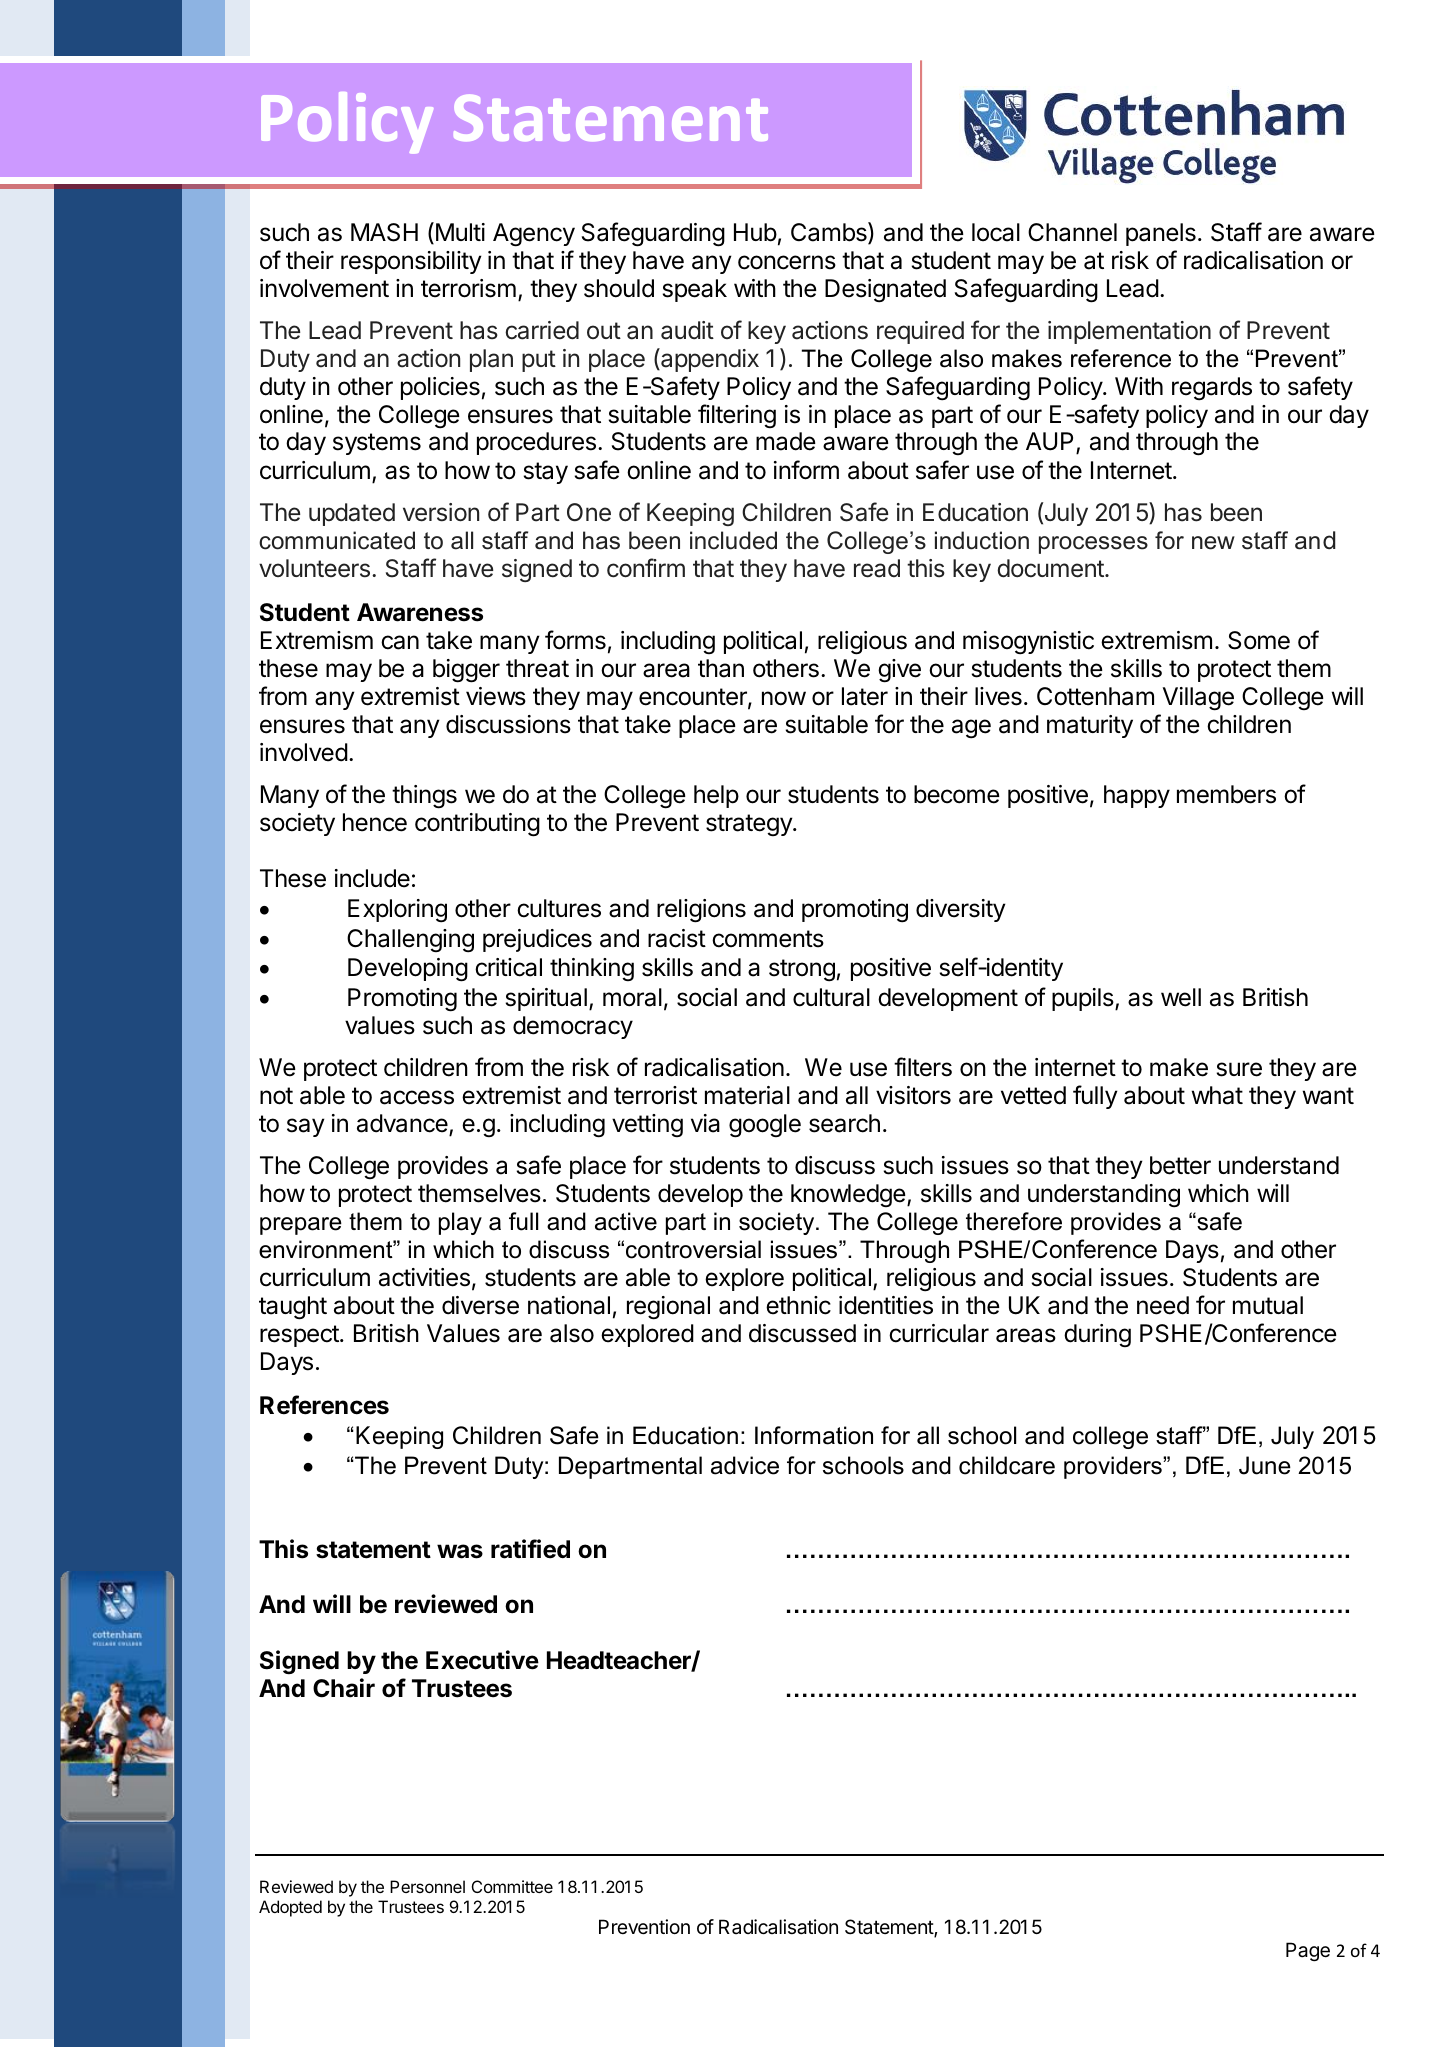 Image resolution: width=1449 pixels, height=2049 pixels. Describe the element at coordinates (1161, 234) in the document. I see `panels` at that location.
